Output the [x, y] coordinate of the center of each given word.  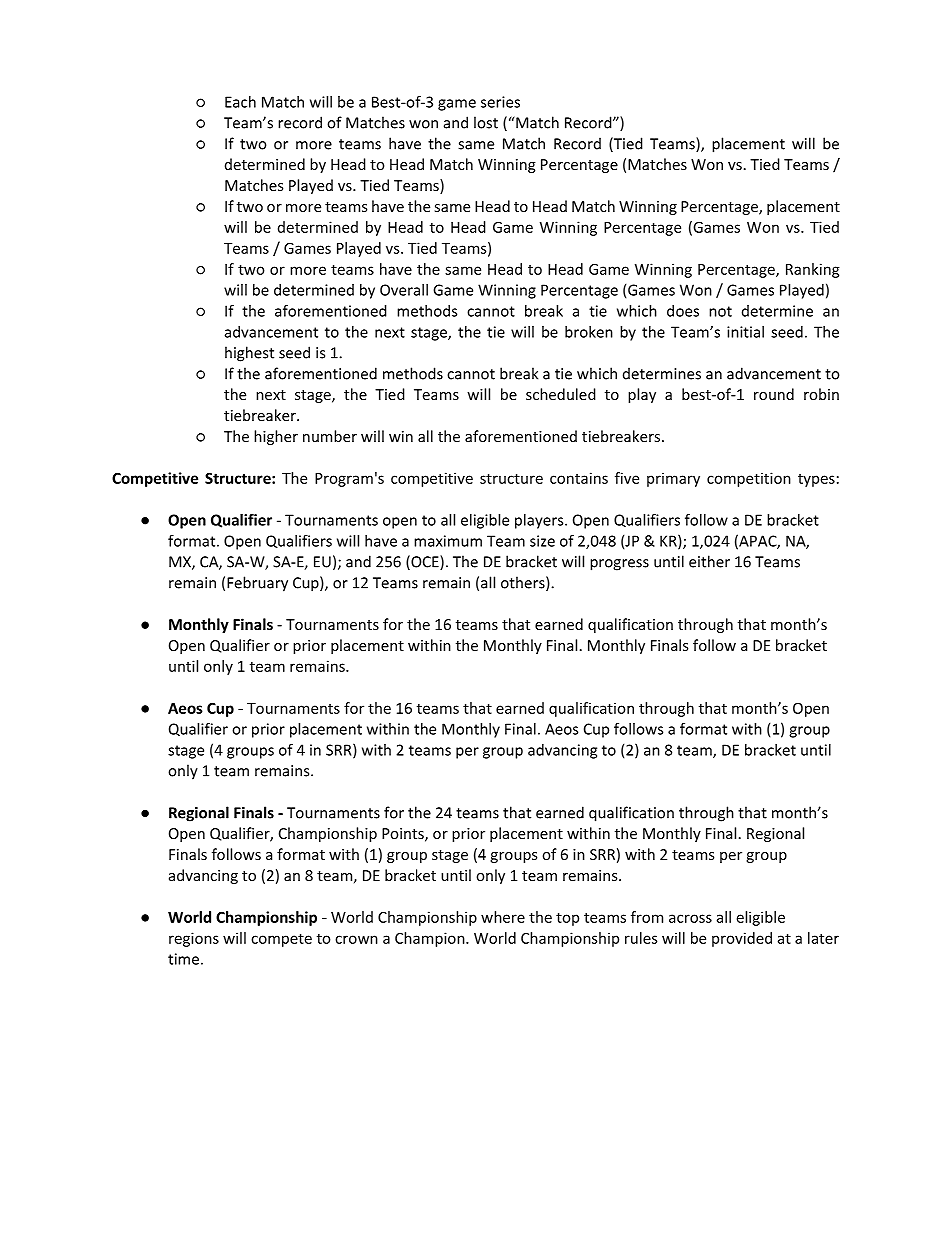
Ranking [813, 270]
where [503, 917]
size [542, 541]
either [709, 561]
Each [240, 102]
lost [486, 122]
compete [281, 940]
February [257, 584]
